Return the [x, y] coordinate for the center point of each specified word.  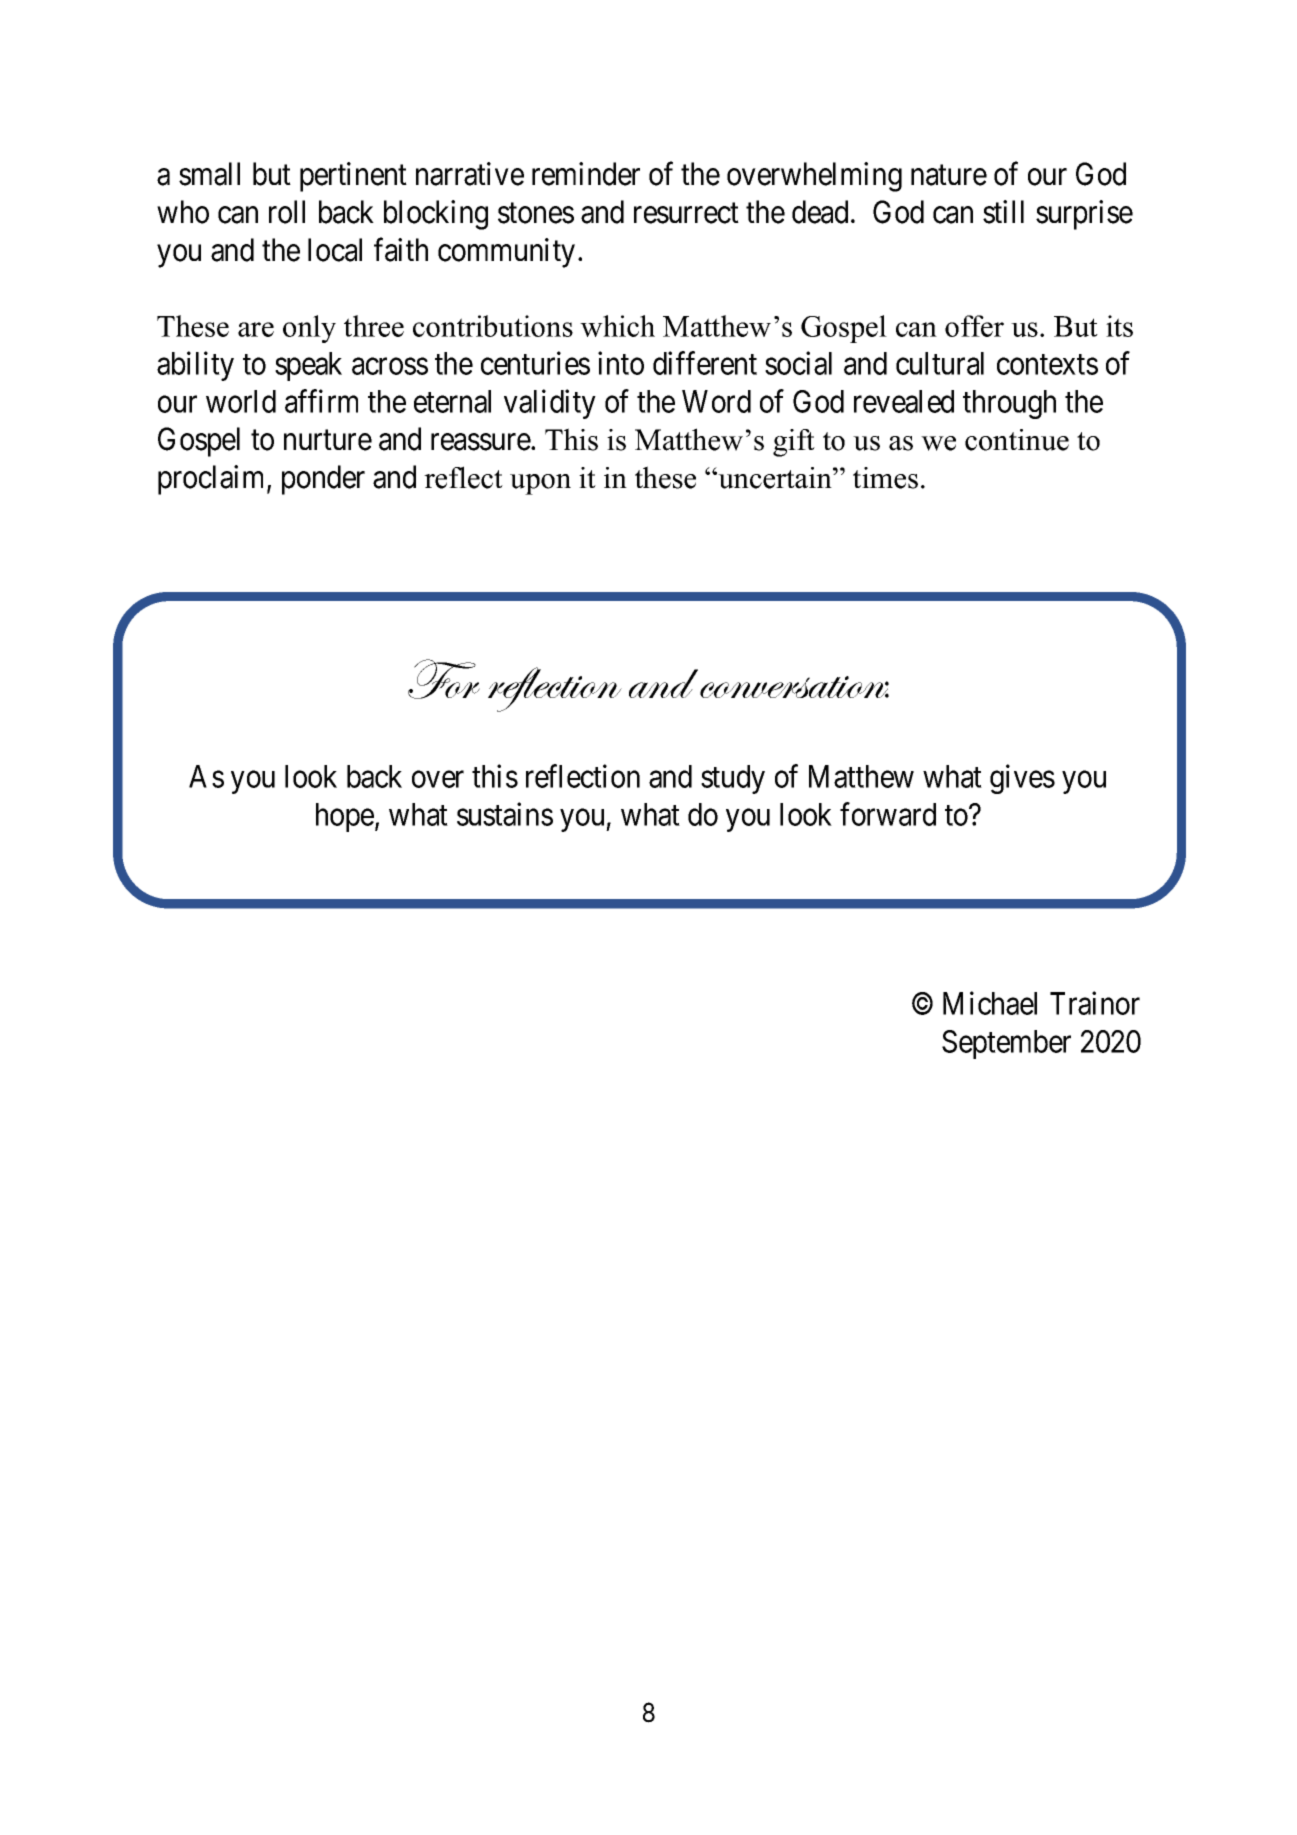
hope [345, 817]
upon [540, 484]
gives [1022, 779]
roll [287, 212]
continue [1017, 440]
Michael [990, 1003]
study [733, 779]
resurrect [686, 213]
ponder [323, 480]
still [1003, 212]
